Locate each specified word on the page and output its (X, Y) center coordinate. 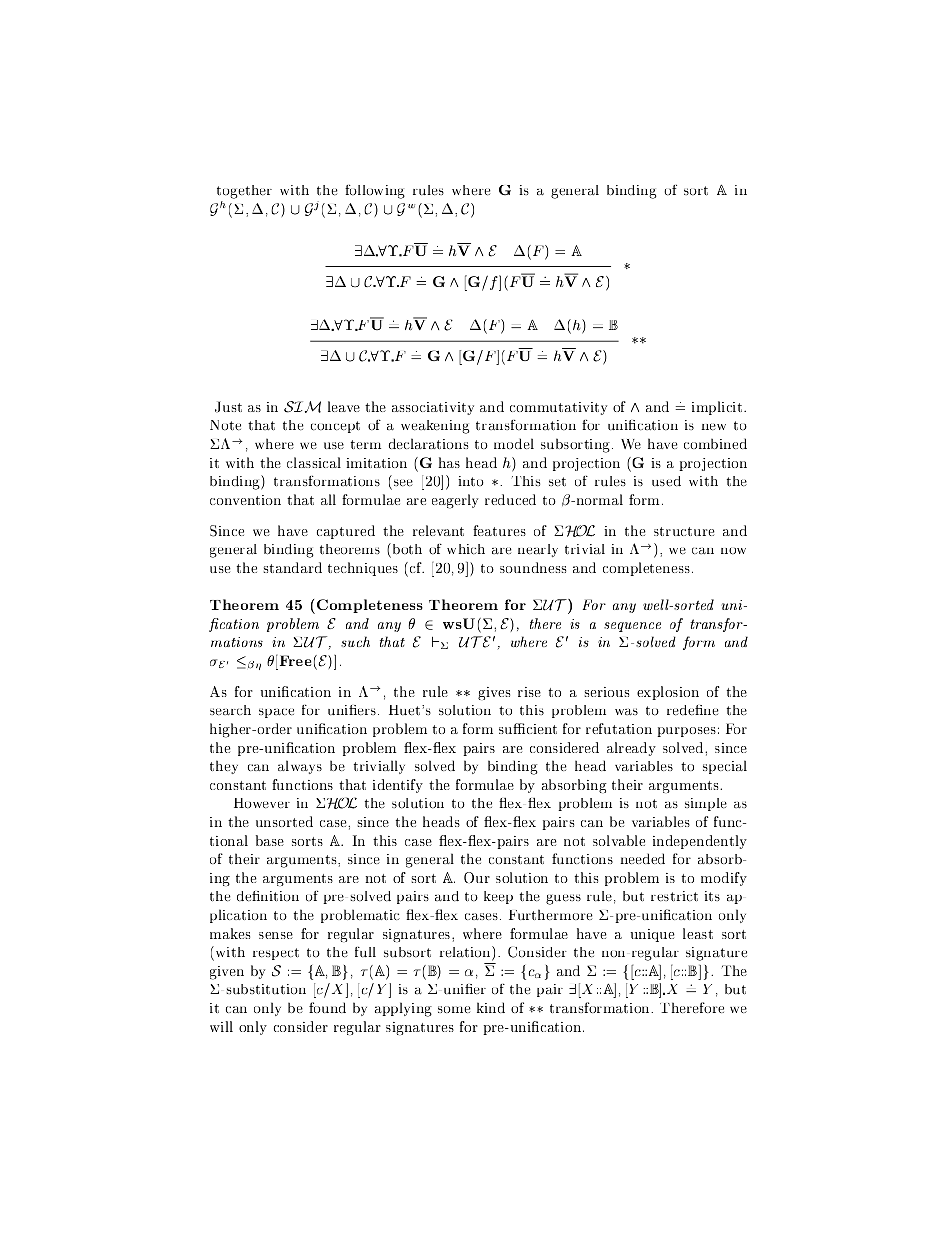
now (733, 551)
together (244, 193)
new (713, 427)
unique (653, 935)
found (327, 1007)
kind (491, 1007)
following (375, 191)
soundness (533, 567)
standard (293, 567)
